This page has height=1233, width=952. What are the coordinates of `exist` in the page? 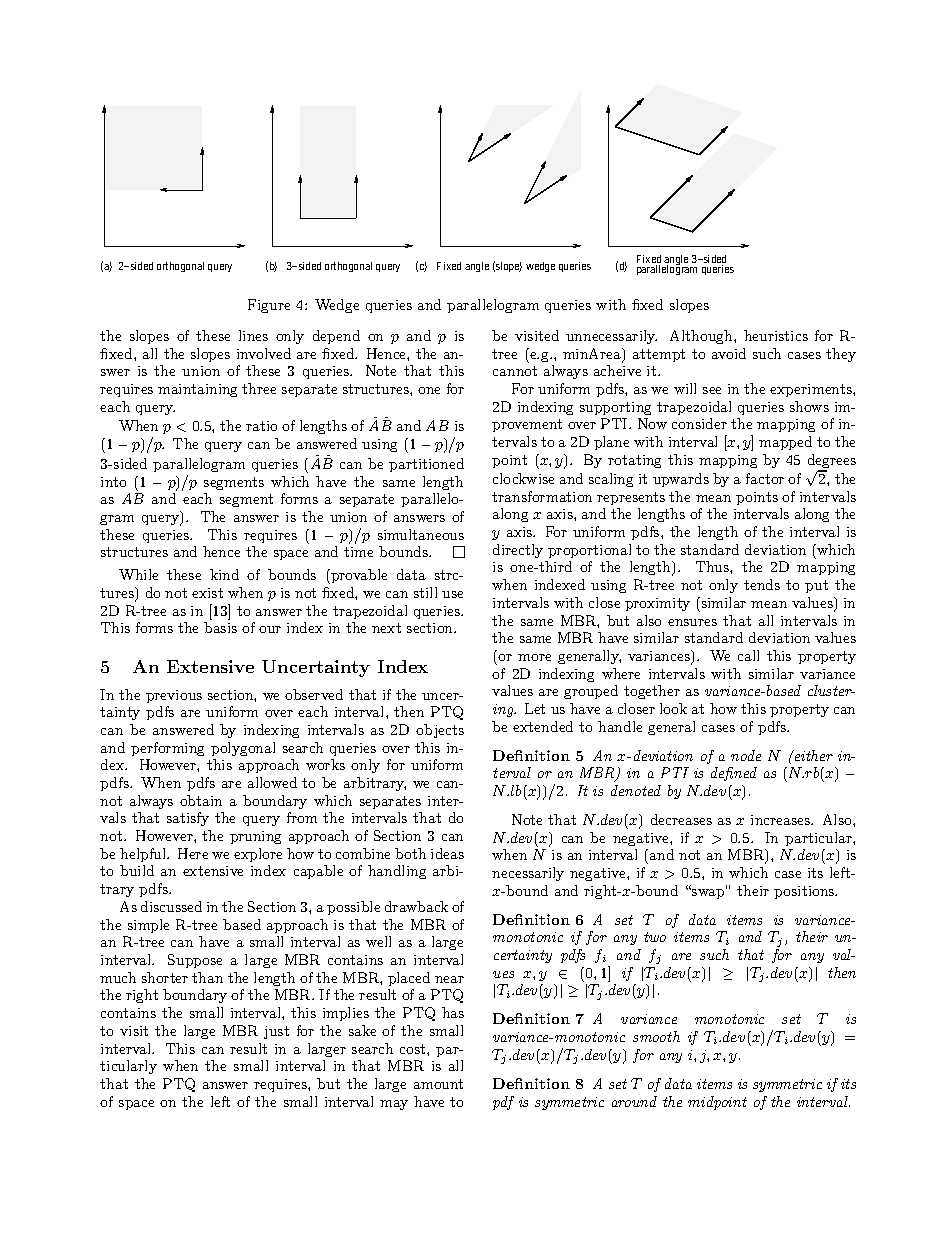 It's located at (207, 593).
